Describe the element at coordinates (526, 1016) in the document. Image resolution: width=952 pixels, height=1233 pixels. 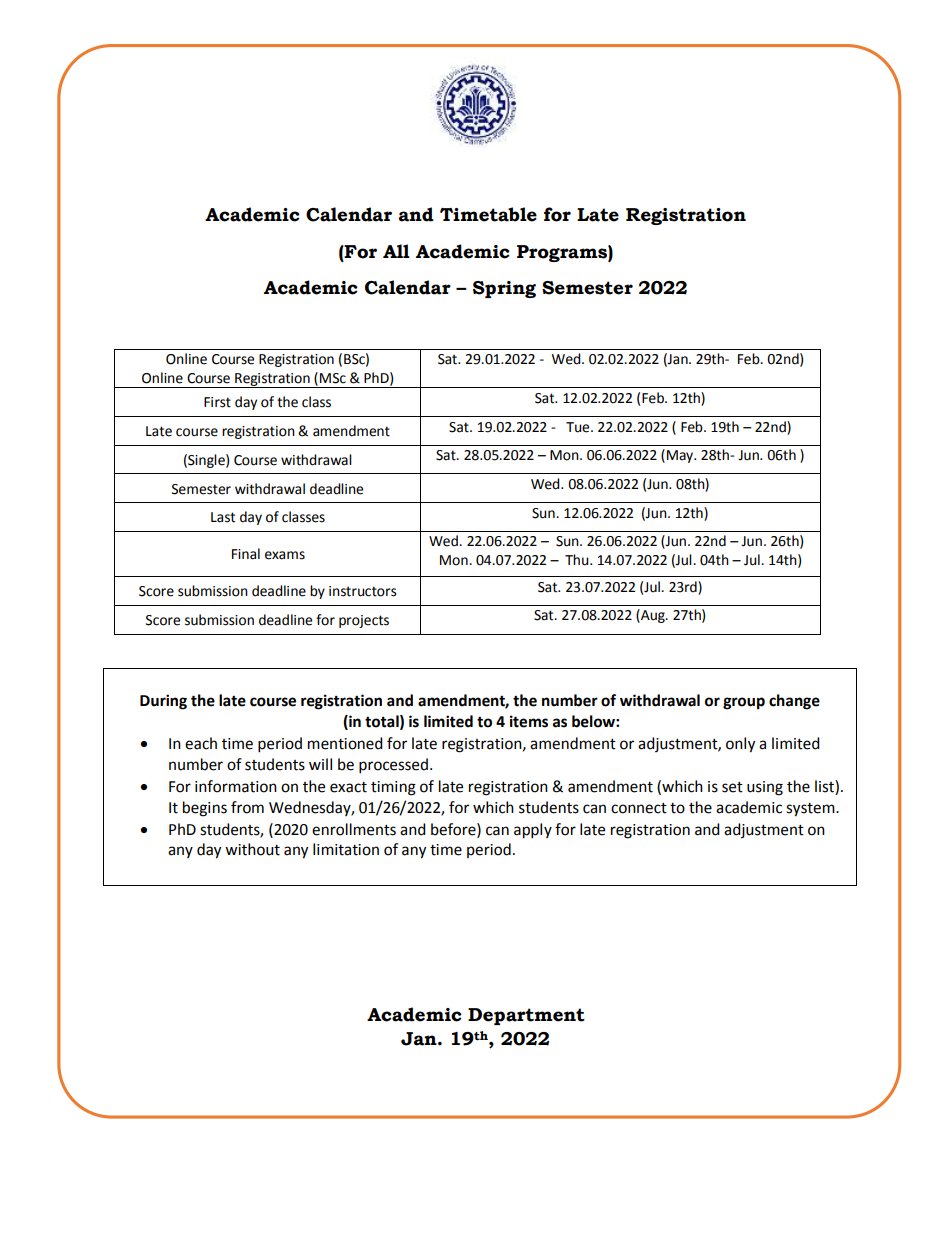
I see `Department` at that location.
